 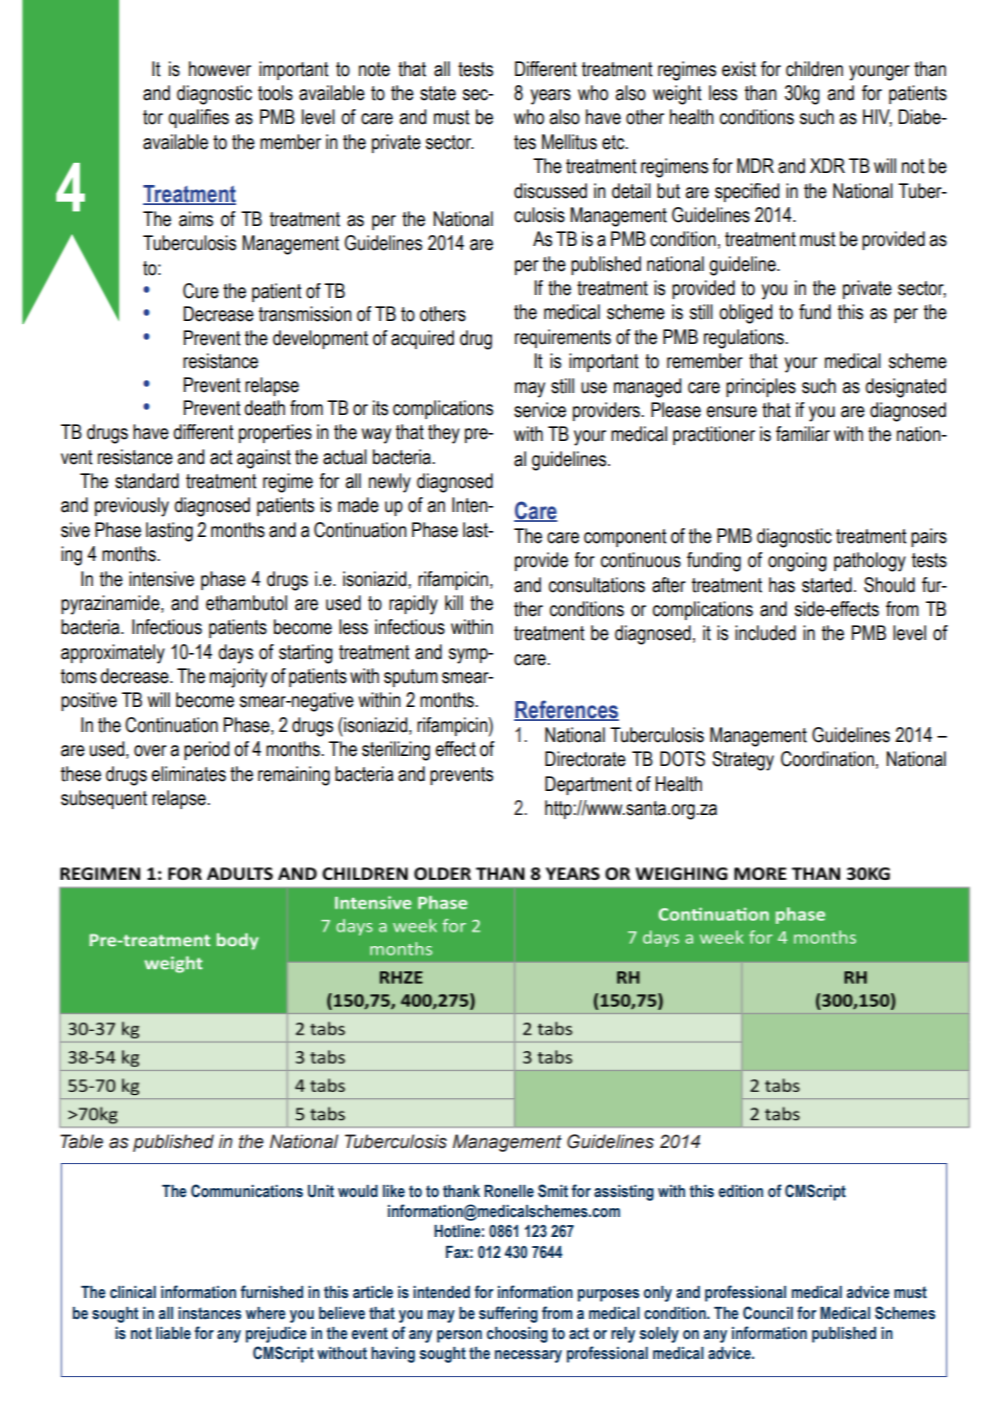 What do you see at coordinates (444, 434) in the screenshot?
I see `they` at bounding box center [444, 434].
